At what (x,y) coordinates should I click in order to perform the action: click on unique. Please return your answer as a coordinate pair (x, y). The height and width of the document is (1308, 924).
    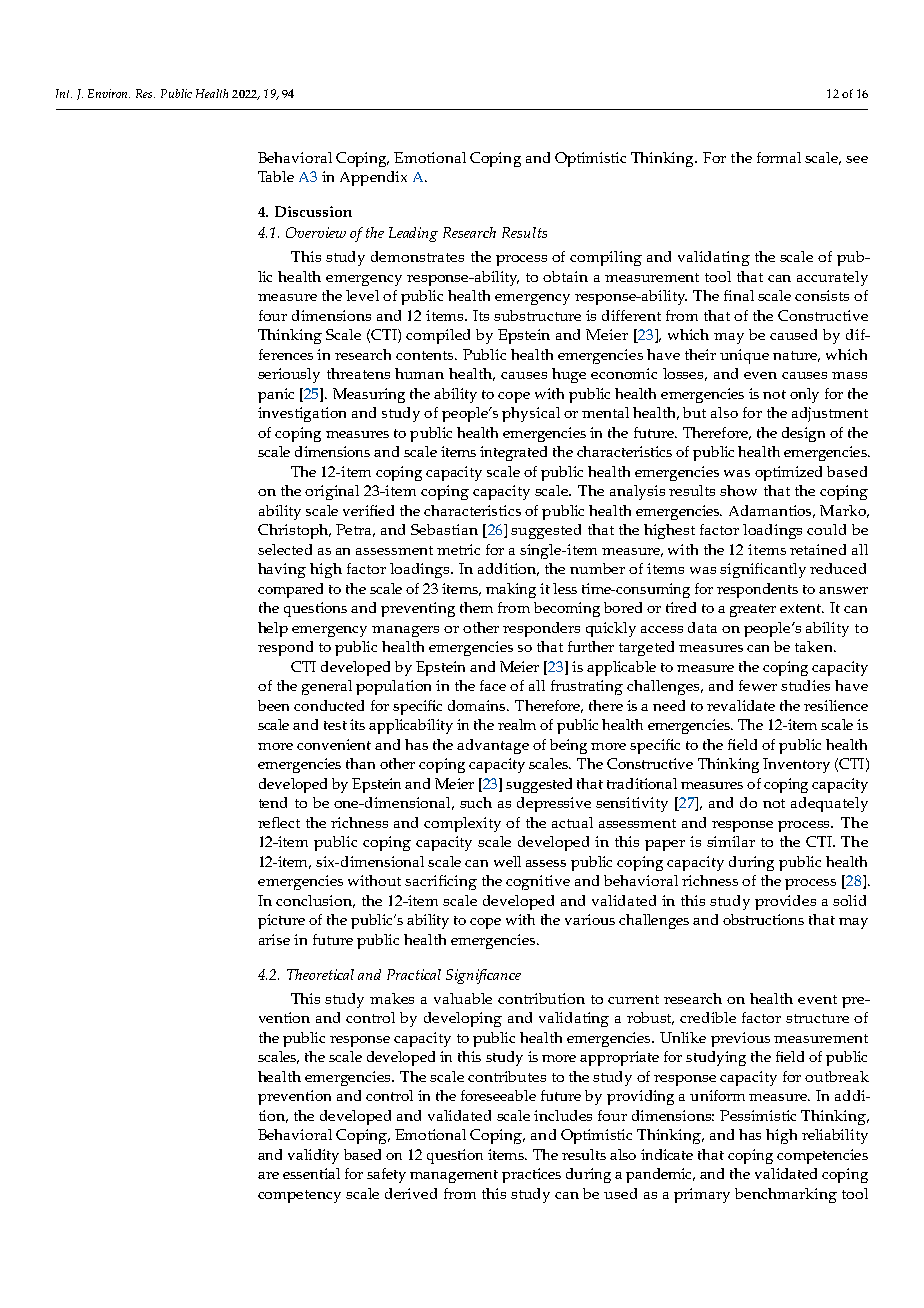
    Looking at the image, I should click on (744, 356).
